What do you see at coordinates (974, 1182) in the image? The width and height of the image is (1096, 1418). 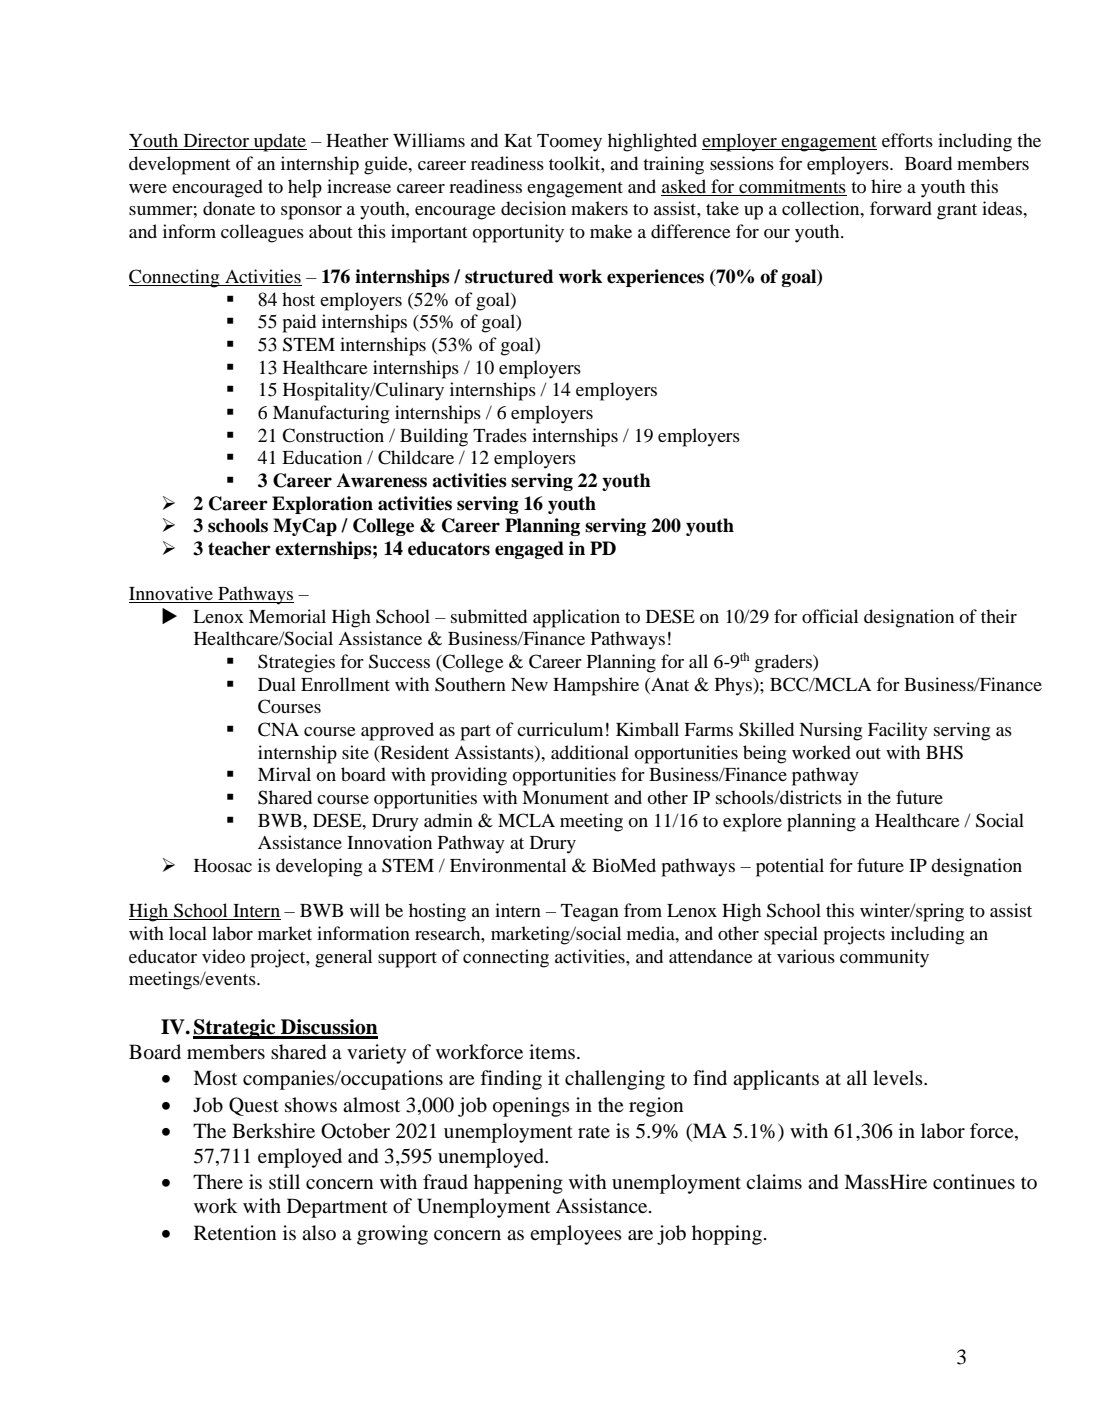 I see `continues` at bounding box center [974, 1182].
